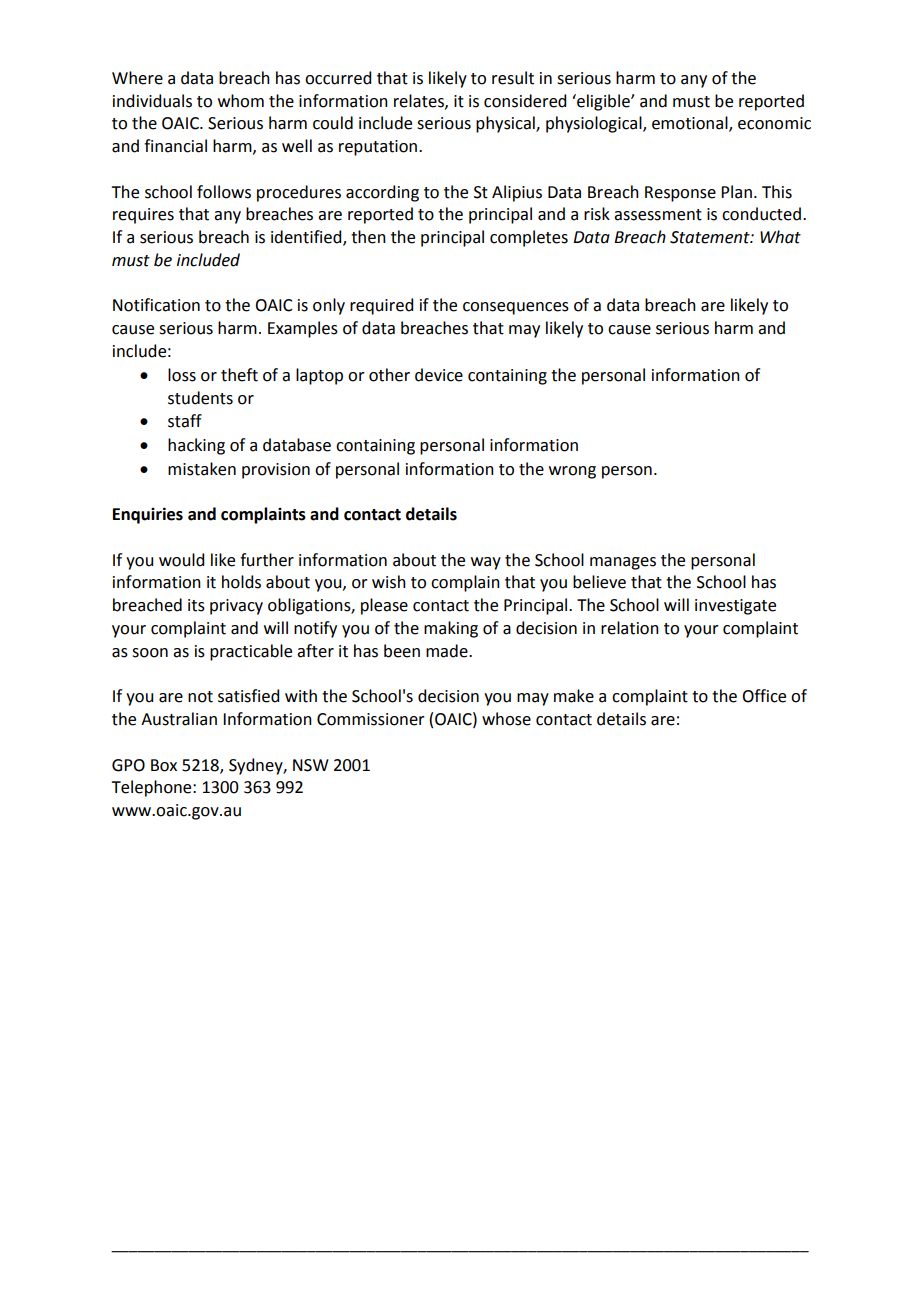 The width and height of the page is (924, 1308). Describe the element at coordinates (764, 696) in the page. I see `Office` at that location.
